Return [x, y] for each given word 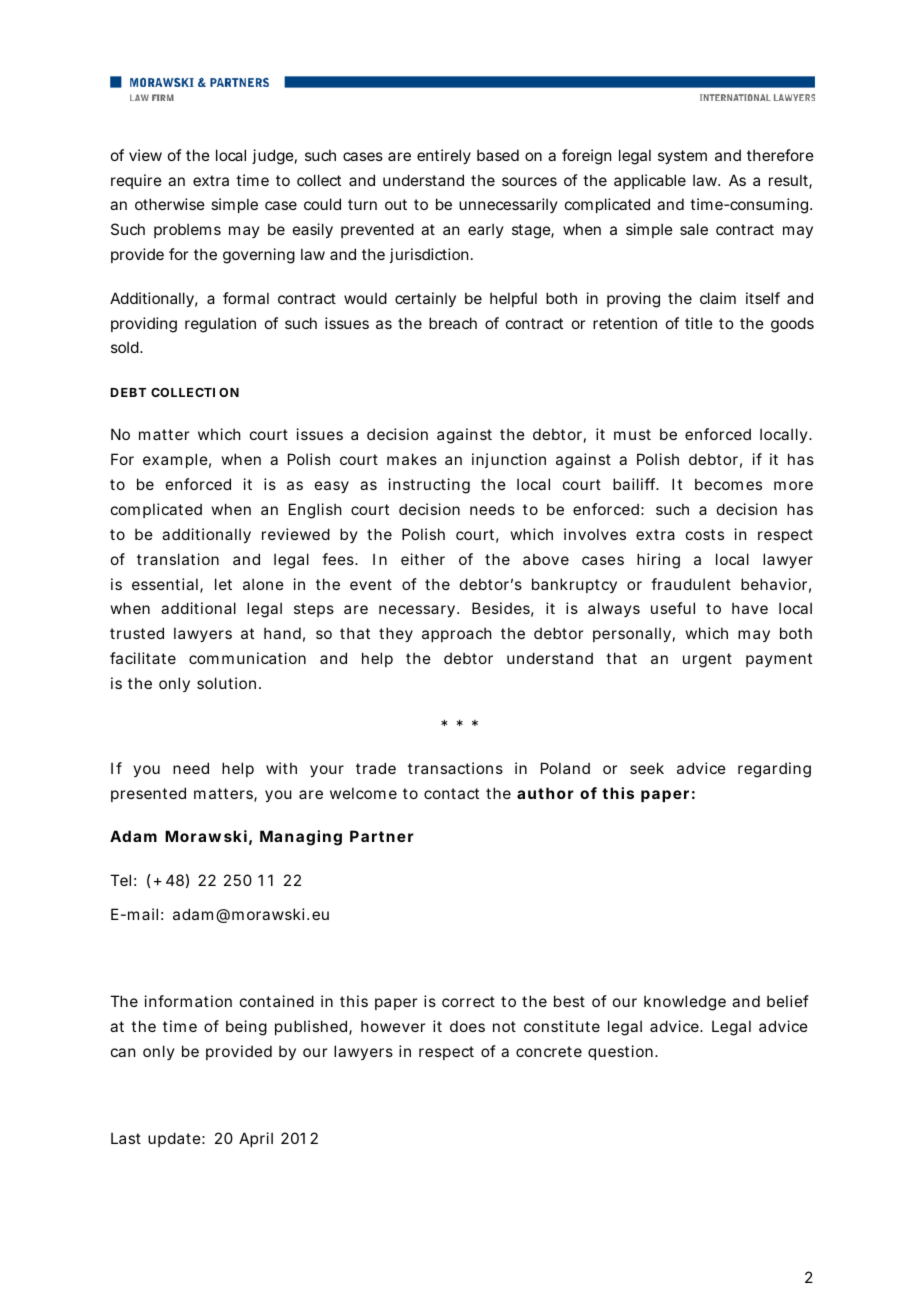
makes [412, 459]
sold [126, 347]
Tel [120, 880]
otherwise [170, 204]
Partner [382, 836]
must [632, 434]
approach [457, 634]
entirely [444, 156]
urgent [707, 660]
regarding [774, 770]
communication [247, 658]
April [256, 1139]
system [682, 157]
